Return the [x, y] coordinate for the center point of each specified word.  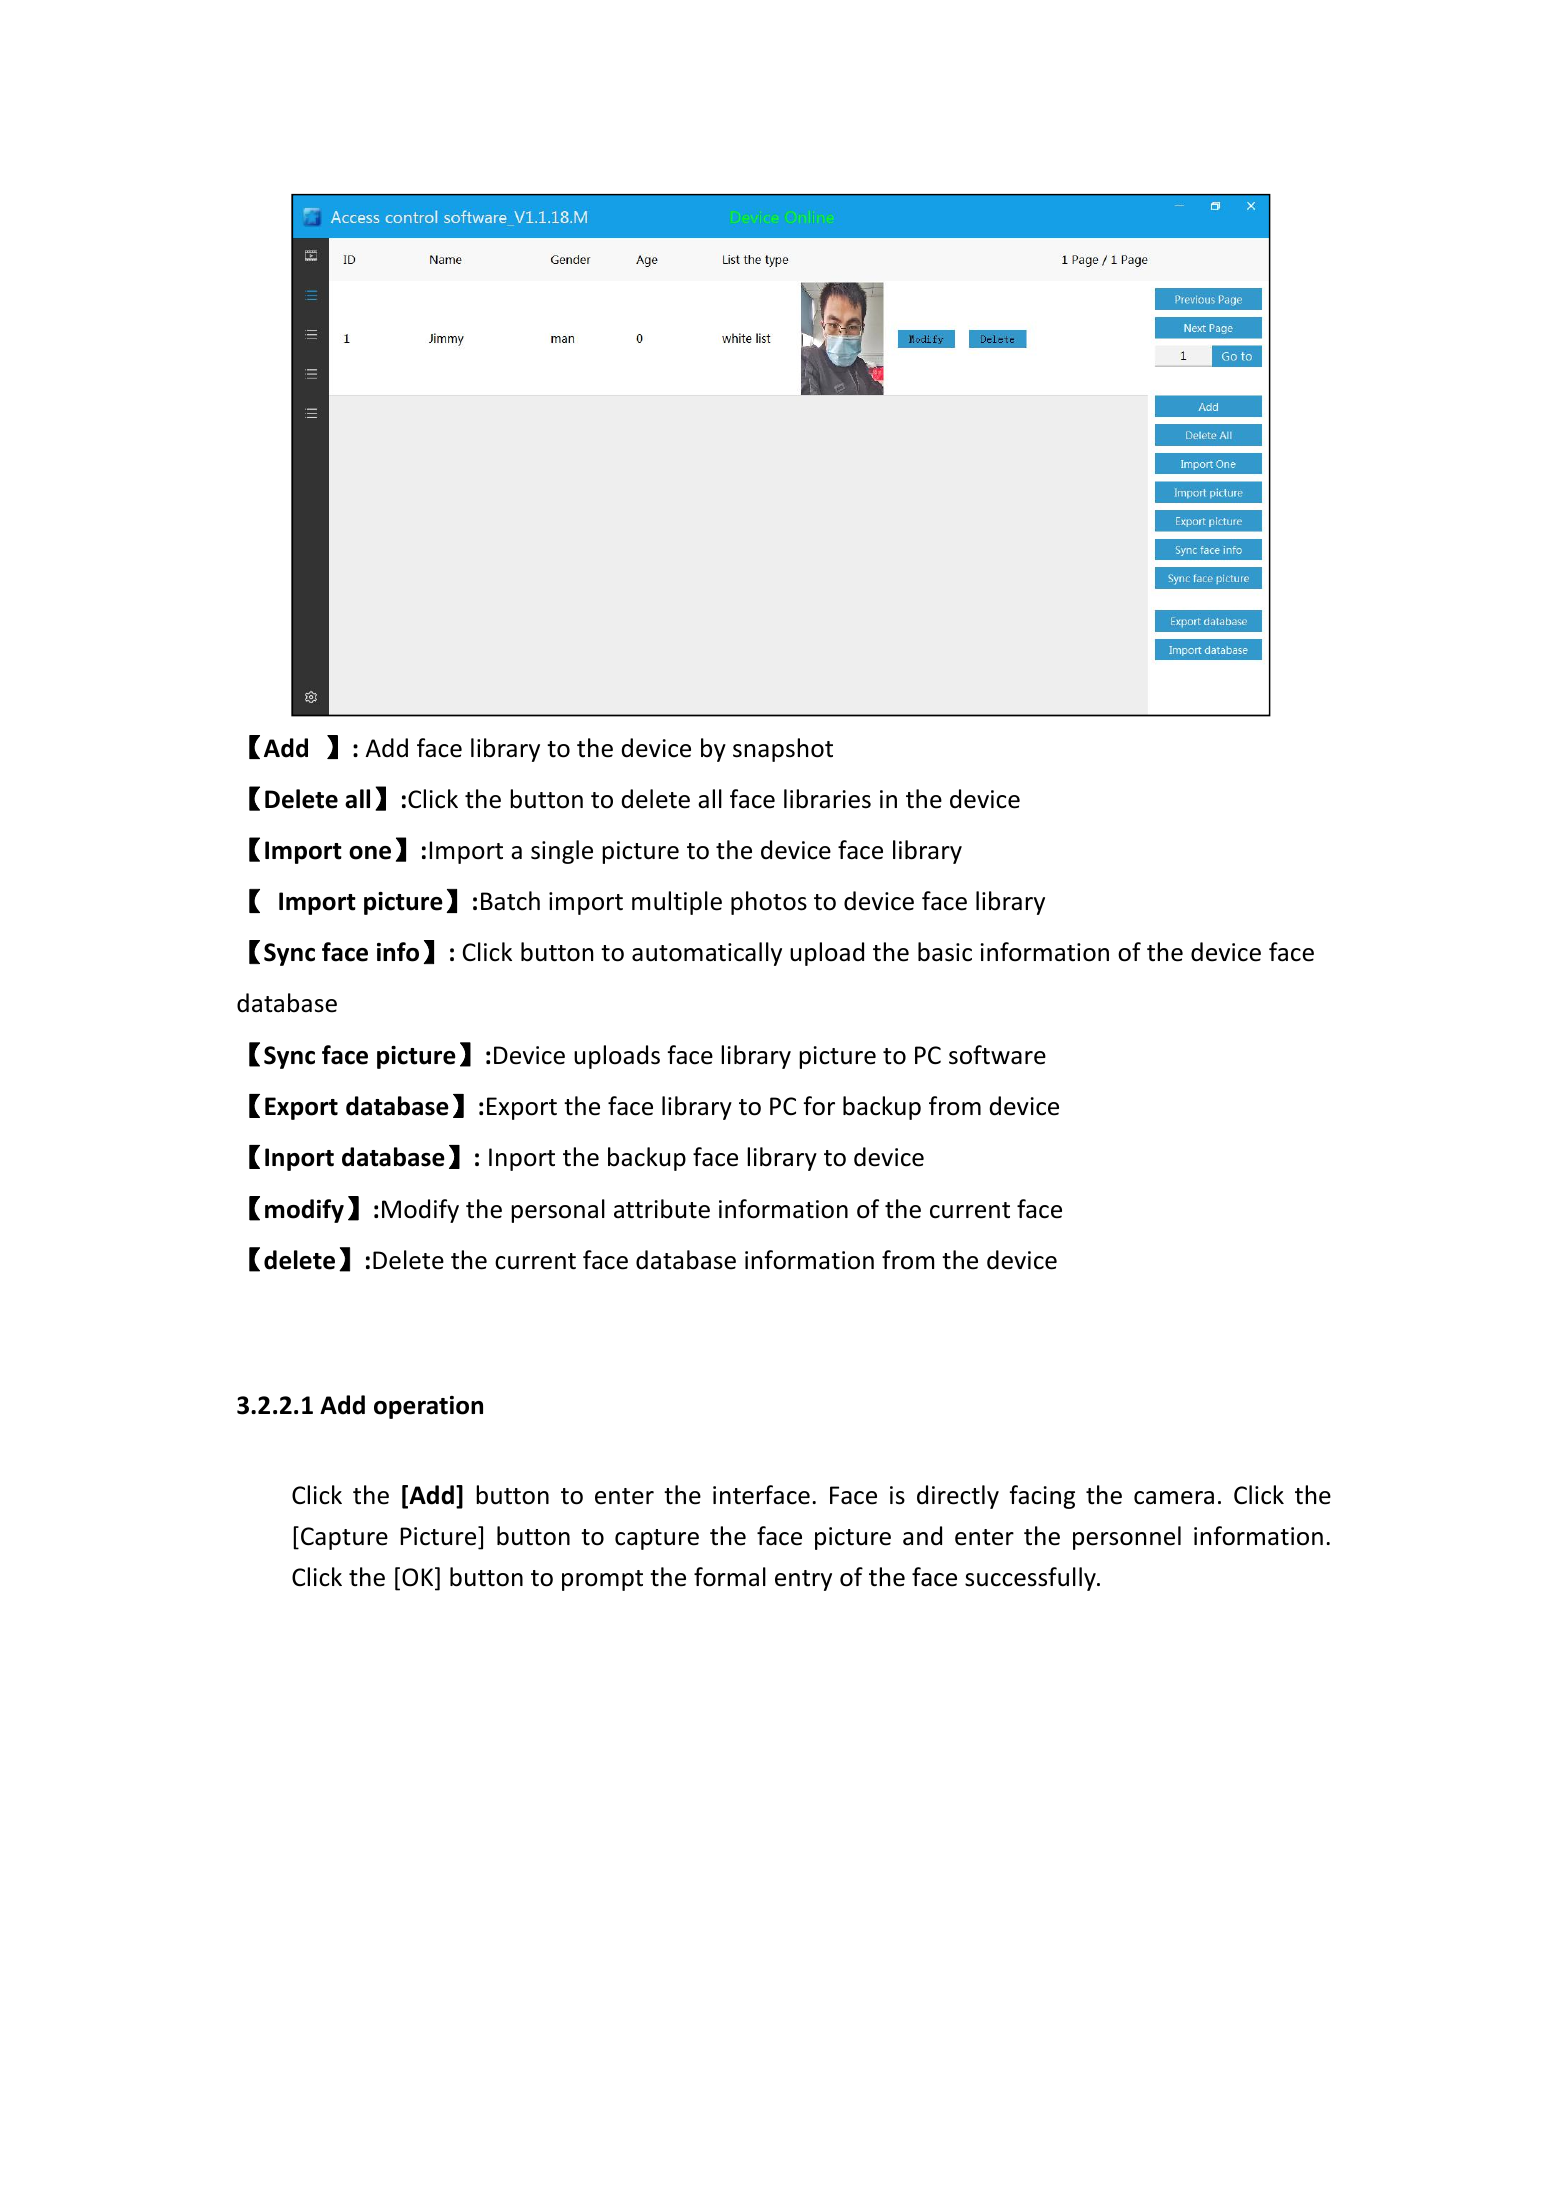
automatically [707, 954]
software [997, 1055]
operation [428, 1407]
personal [558, 1211]
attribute [662, 1209]
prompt [602, 1580]
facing [1042, 1497]
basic [945, 952]
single [562, 852]
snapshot [783, 750]
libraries [827, 799]
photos [769, 903]
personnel [1127, 1538]
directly [958, 1497]
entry [803, 1580]
